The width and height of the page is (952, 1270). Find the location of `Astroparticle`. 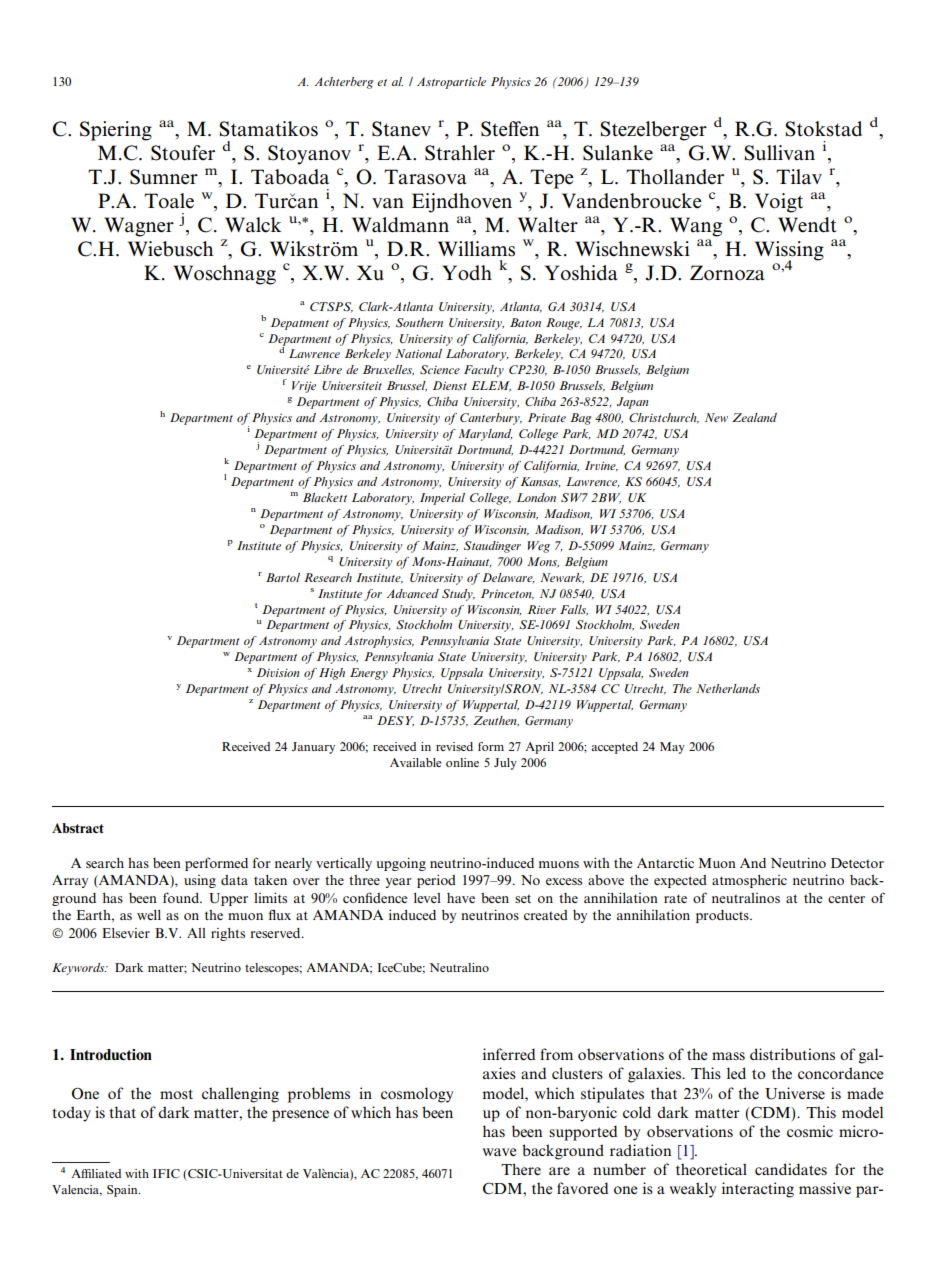

Astroparticle is located at coordinates (451, 83).
